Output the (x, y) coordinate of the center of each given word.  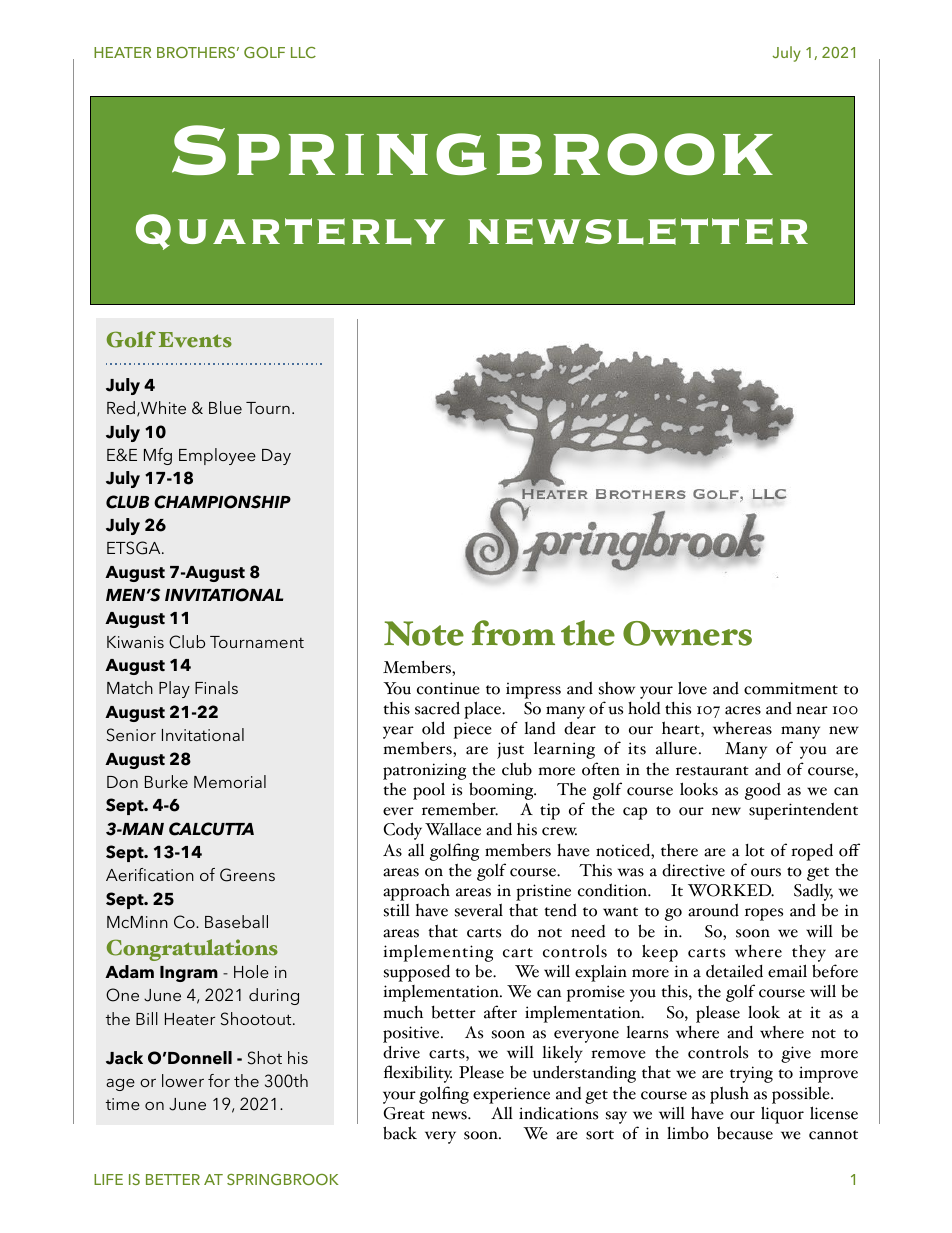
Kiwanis (135, 642)
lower (183, 1080)
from (513, 633)
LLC (303, 52)
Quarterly (290, 232)
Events (195, 340)
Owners (687, 633)
